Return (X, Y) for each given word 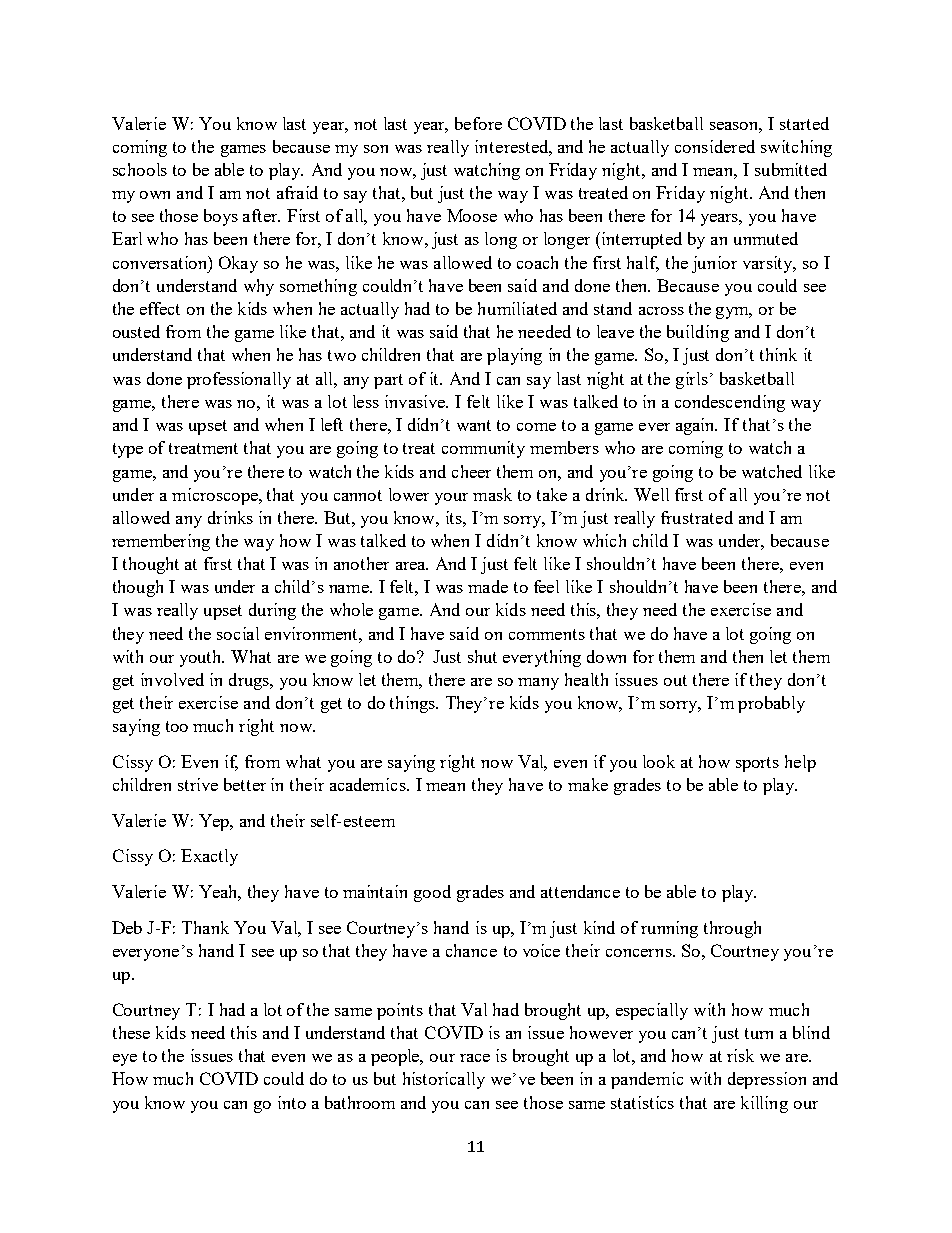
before (478, 123)
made (488, 586)
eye (125, 1060)
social (238, 633)
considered (715, 146)
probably (771, 704)
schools (140, 169)
